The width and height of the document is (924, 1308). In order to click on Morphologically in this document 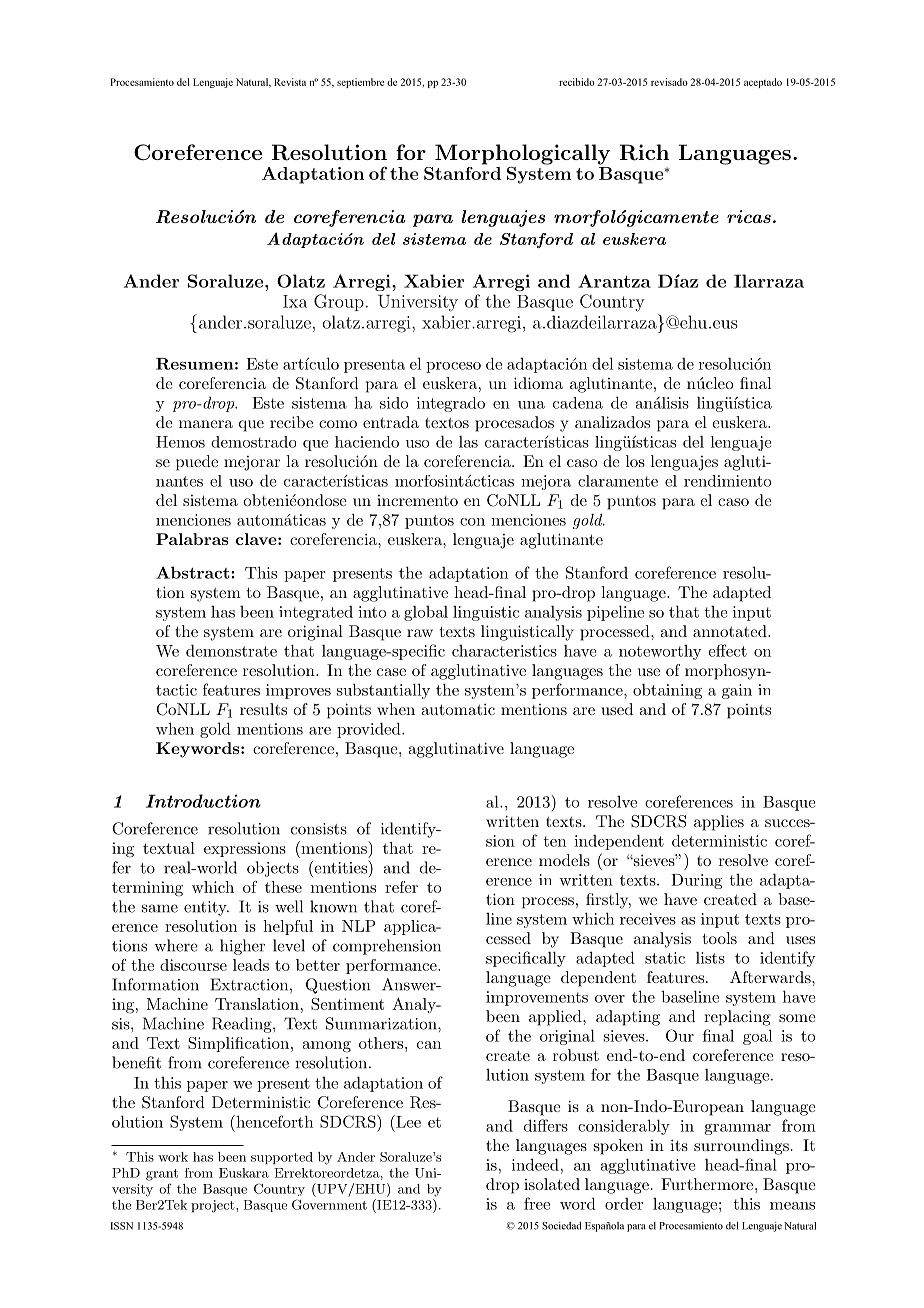, I will do `click(522, 154)`.
